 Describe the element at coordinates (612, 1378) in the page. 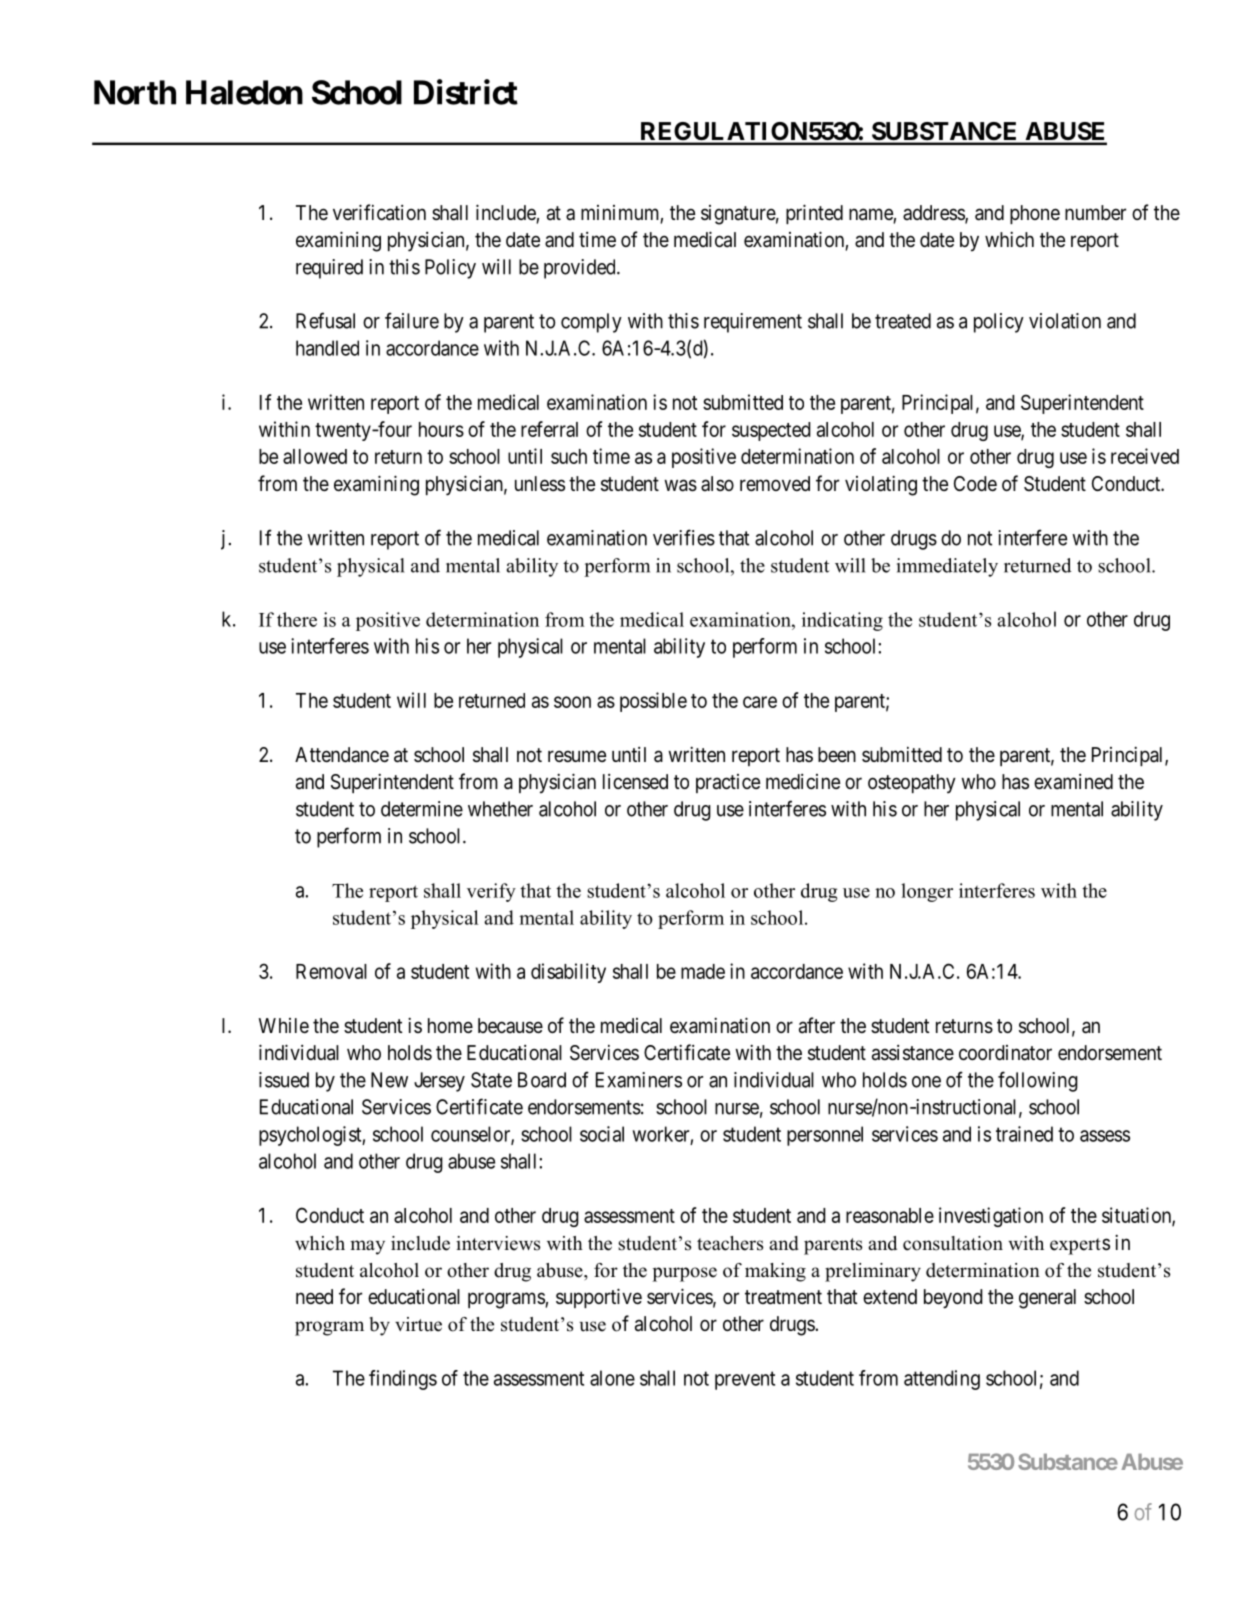

I see `alone` at that location.
